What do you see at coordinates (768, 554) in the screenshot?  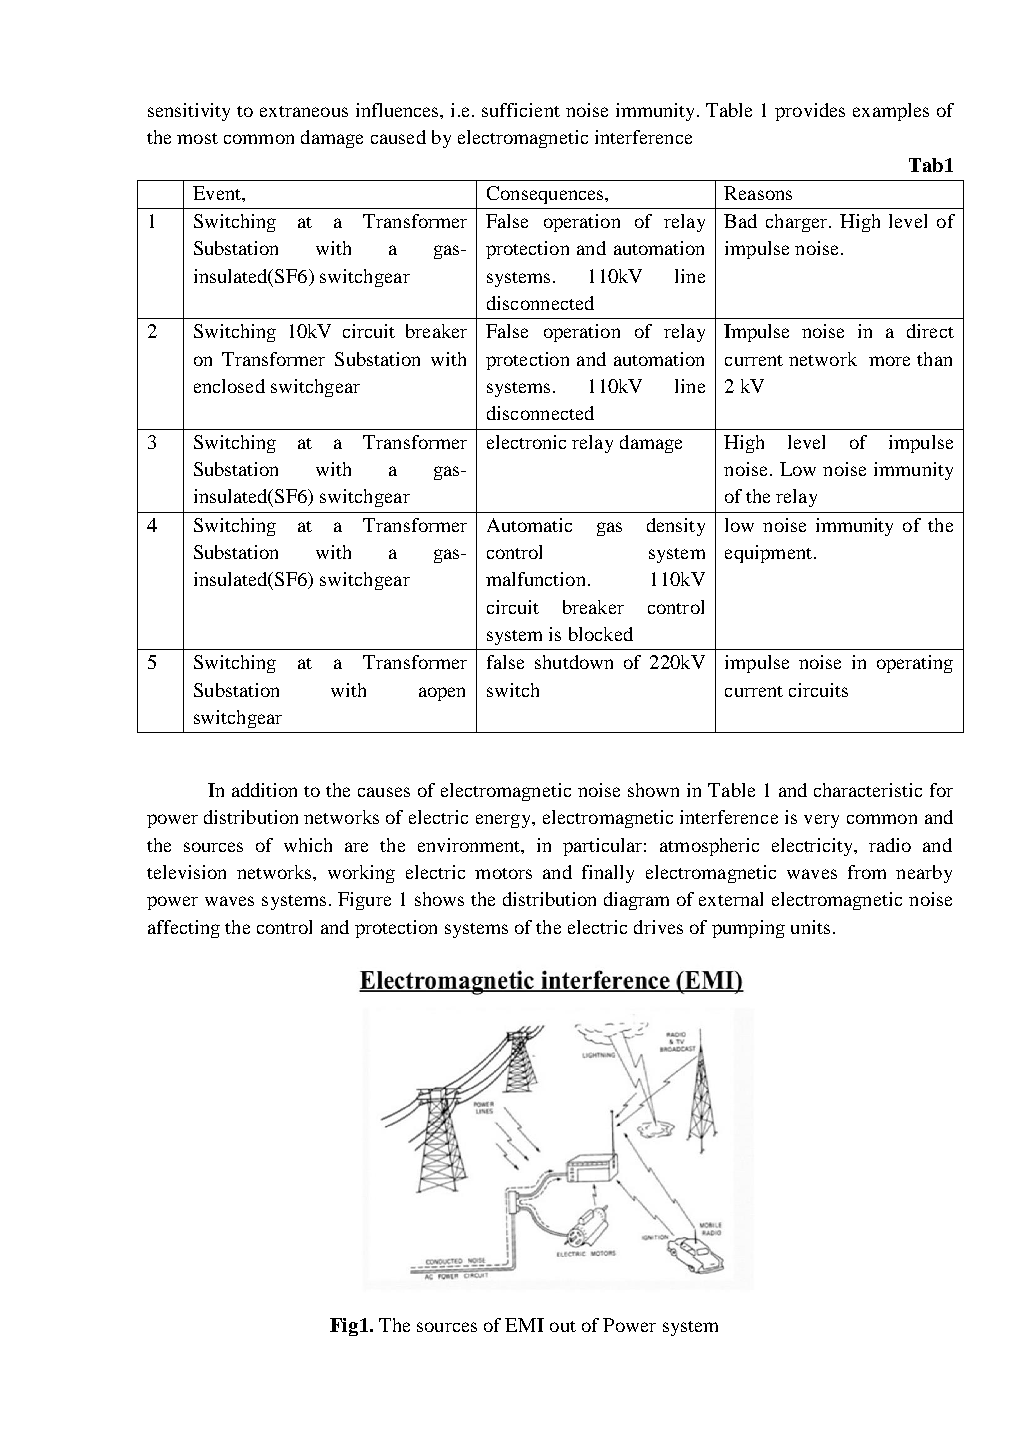 I see `equipment` at bounding box center [768, 554].
